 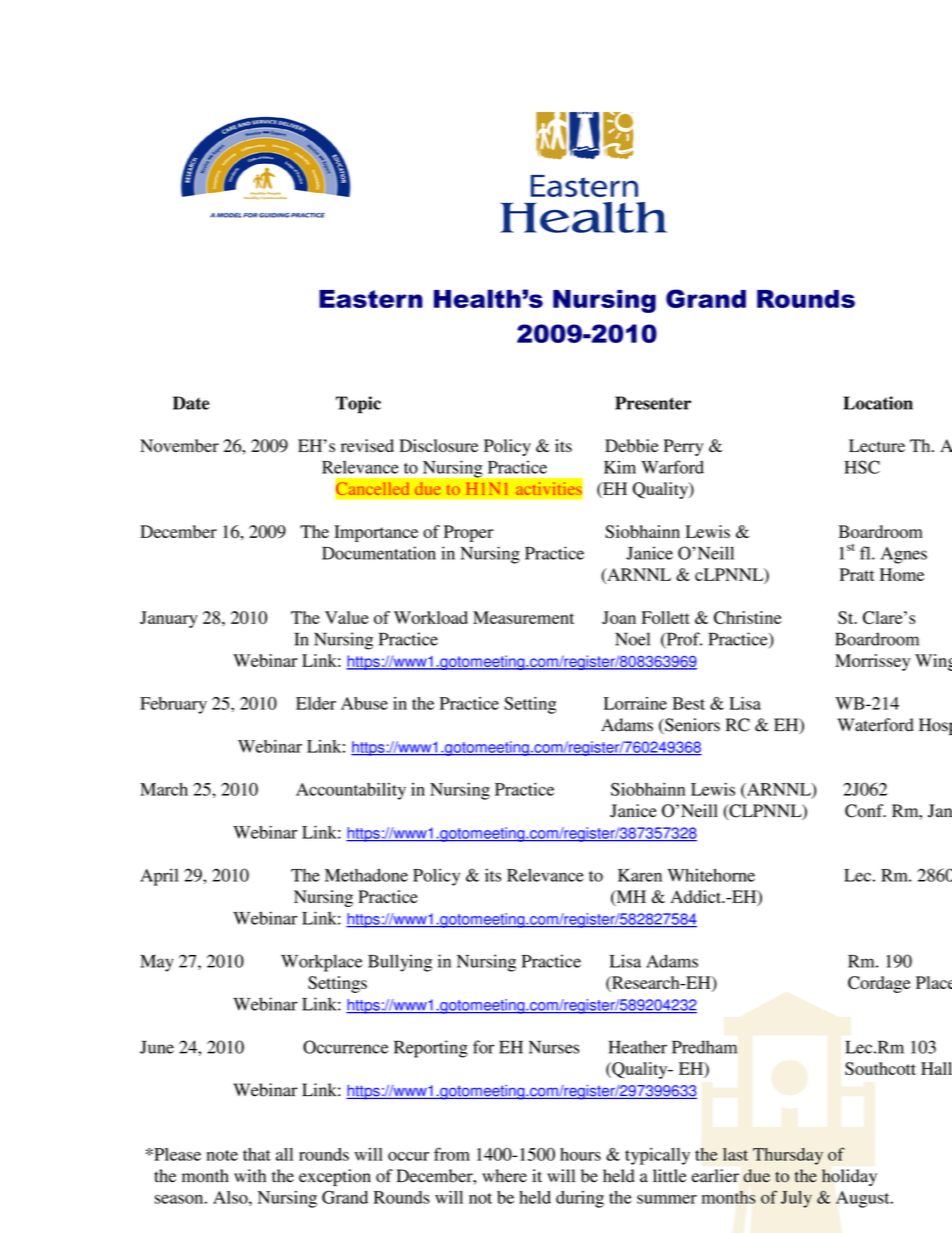 What do you see at coordinates (169, 619) in the screenshot?
I see `January` at bounding box center [169, 619].
